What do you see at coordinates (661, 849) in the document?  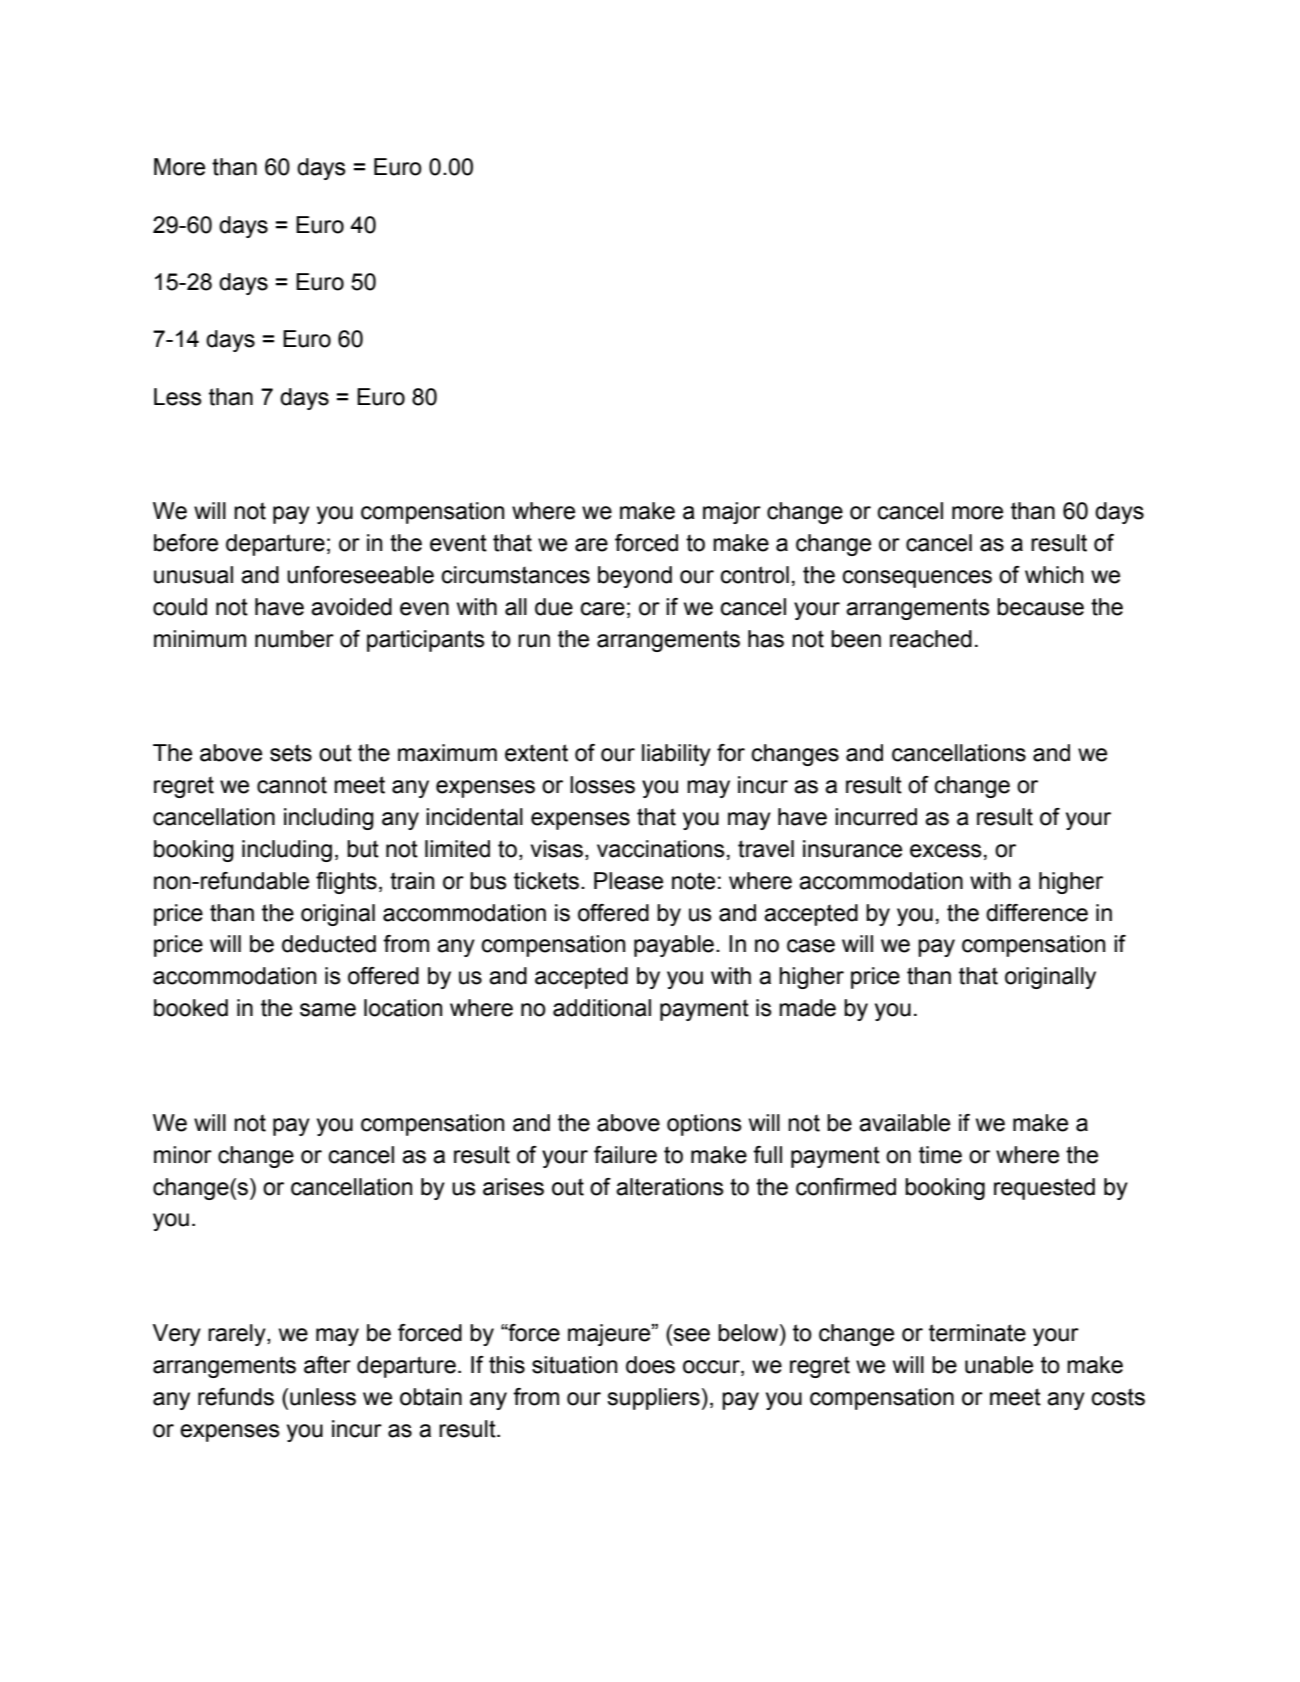 I see `vaccinations` at bounding box center [661, 849].
